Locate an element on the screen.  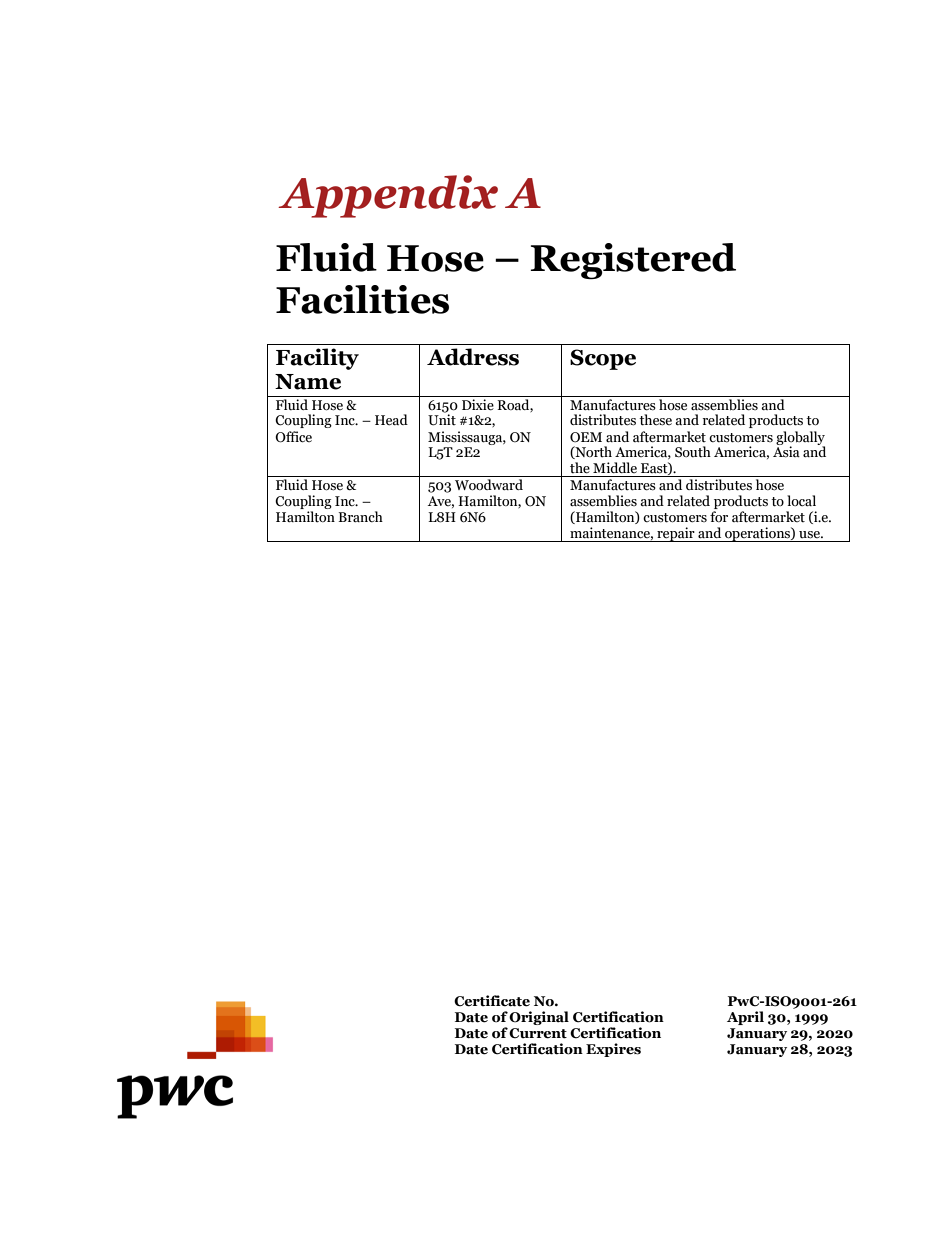
Original is located at coordinates (539, 1018).
